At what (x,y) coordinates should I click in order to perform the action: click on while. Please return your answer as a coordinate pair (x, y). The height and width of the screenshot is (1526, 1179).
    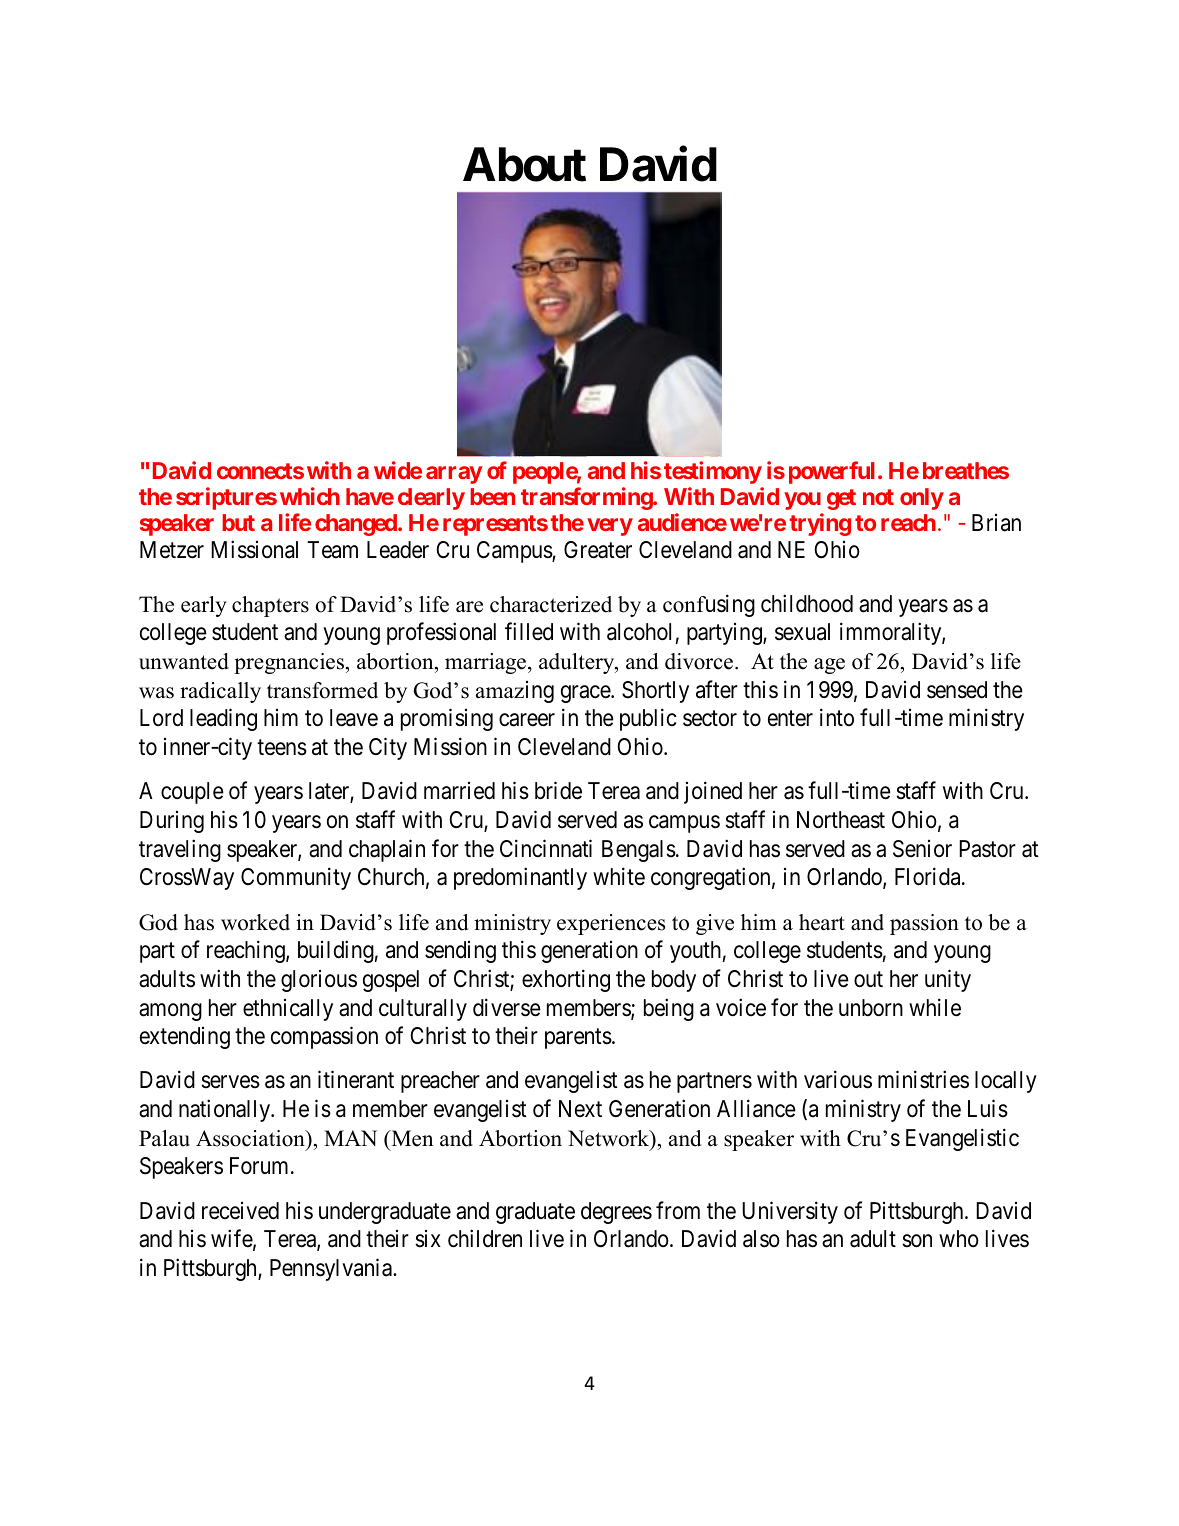
    Looking at the image, I should click on (935, 1007).
